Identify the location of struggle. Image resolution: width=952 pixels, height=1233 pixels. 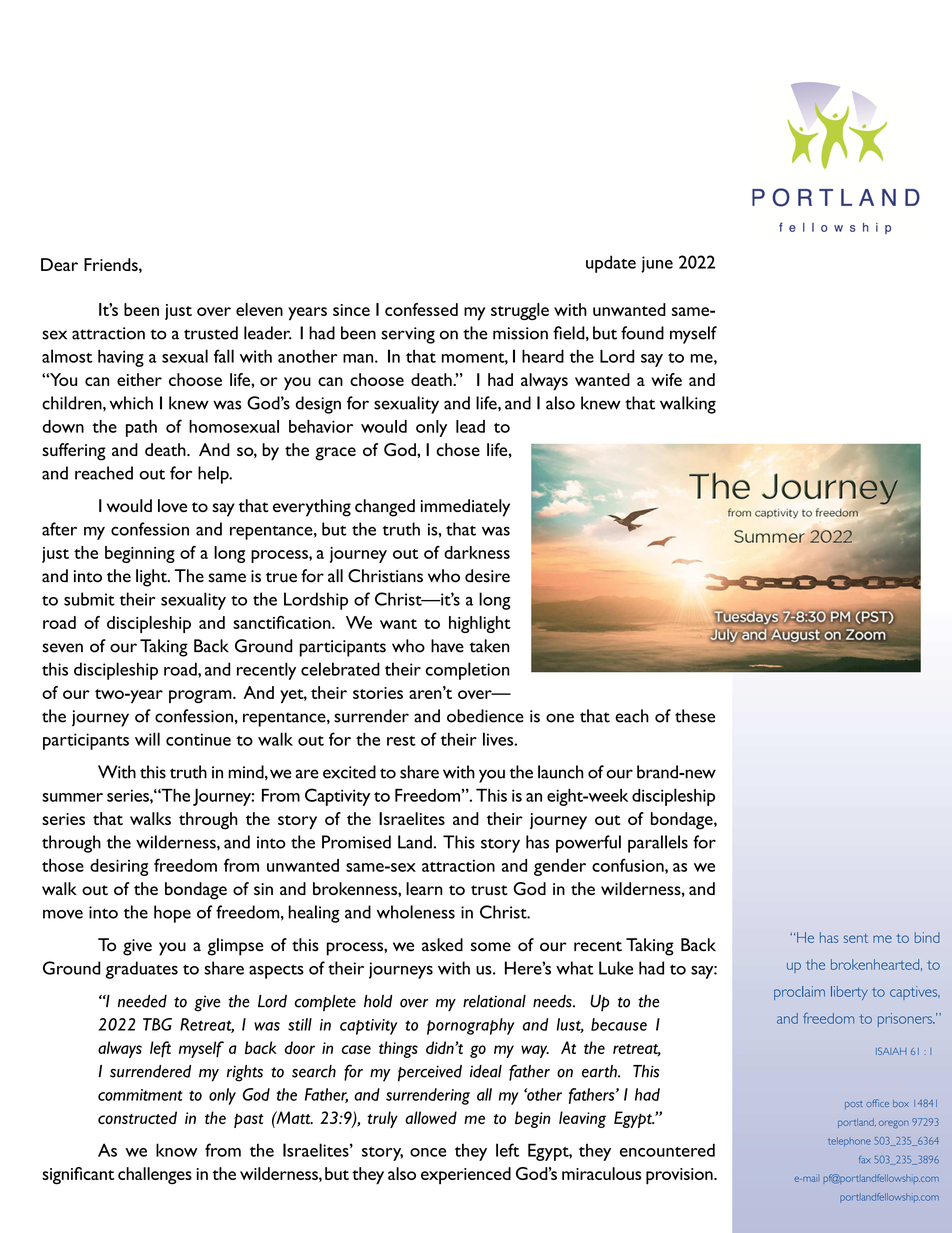
(520, 311).
